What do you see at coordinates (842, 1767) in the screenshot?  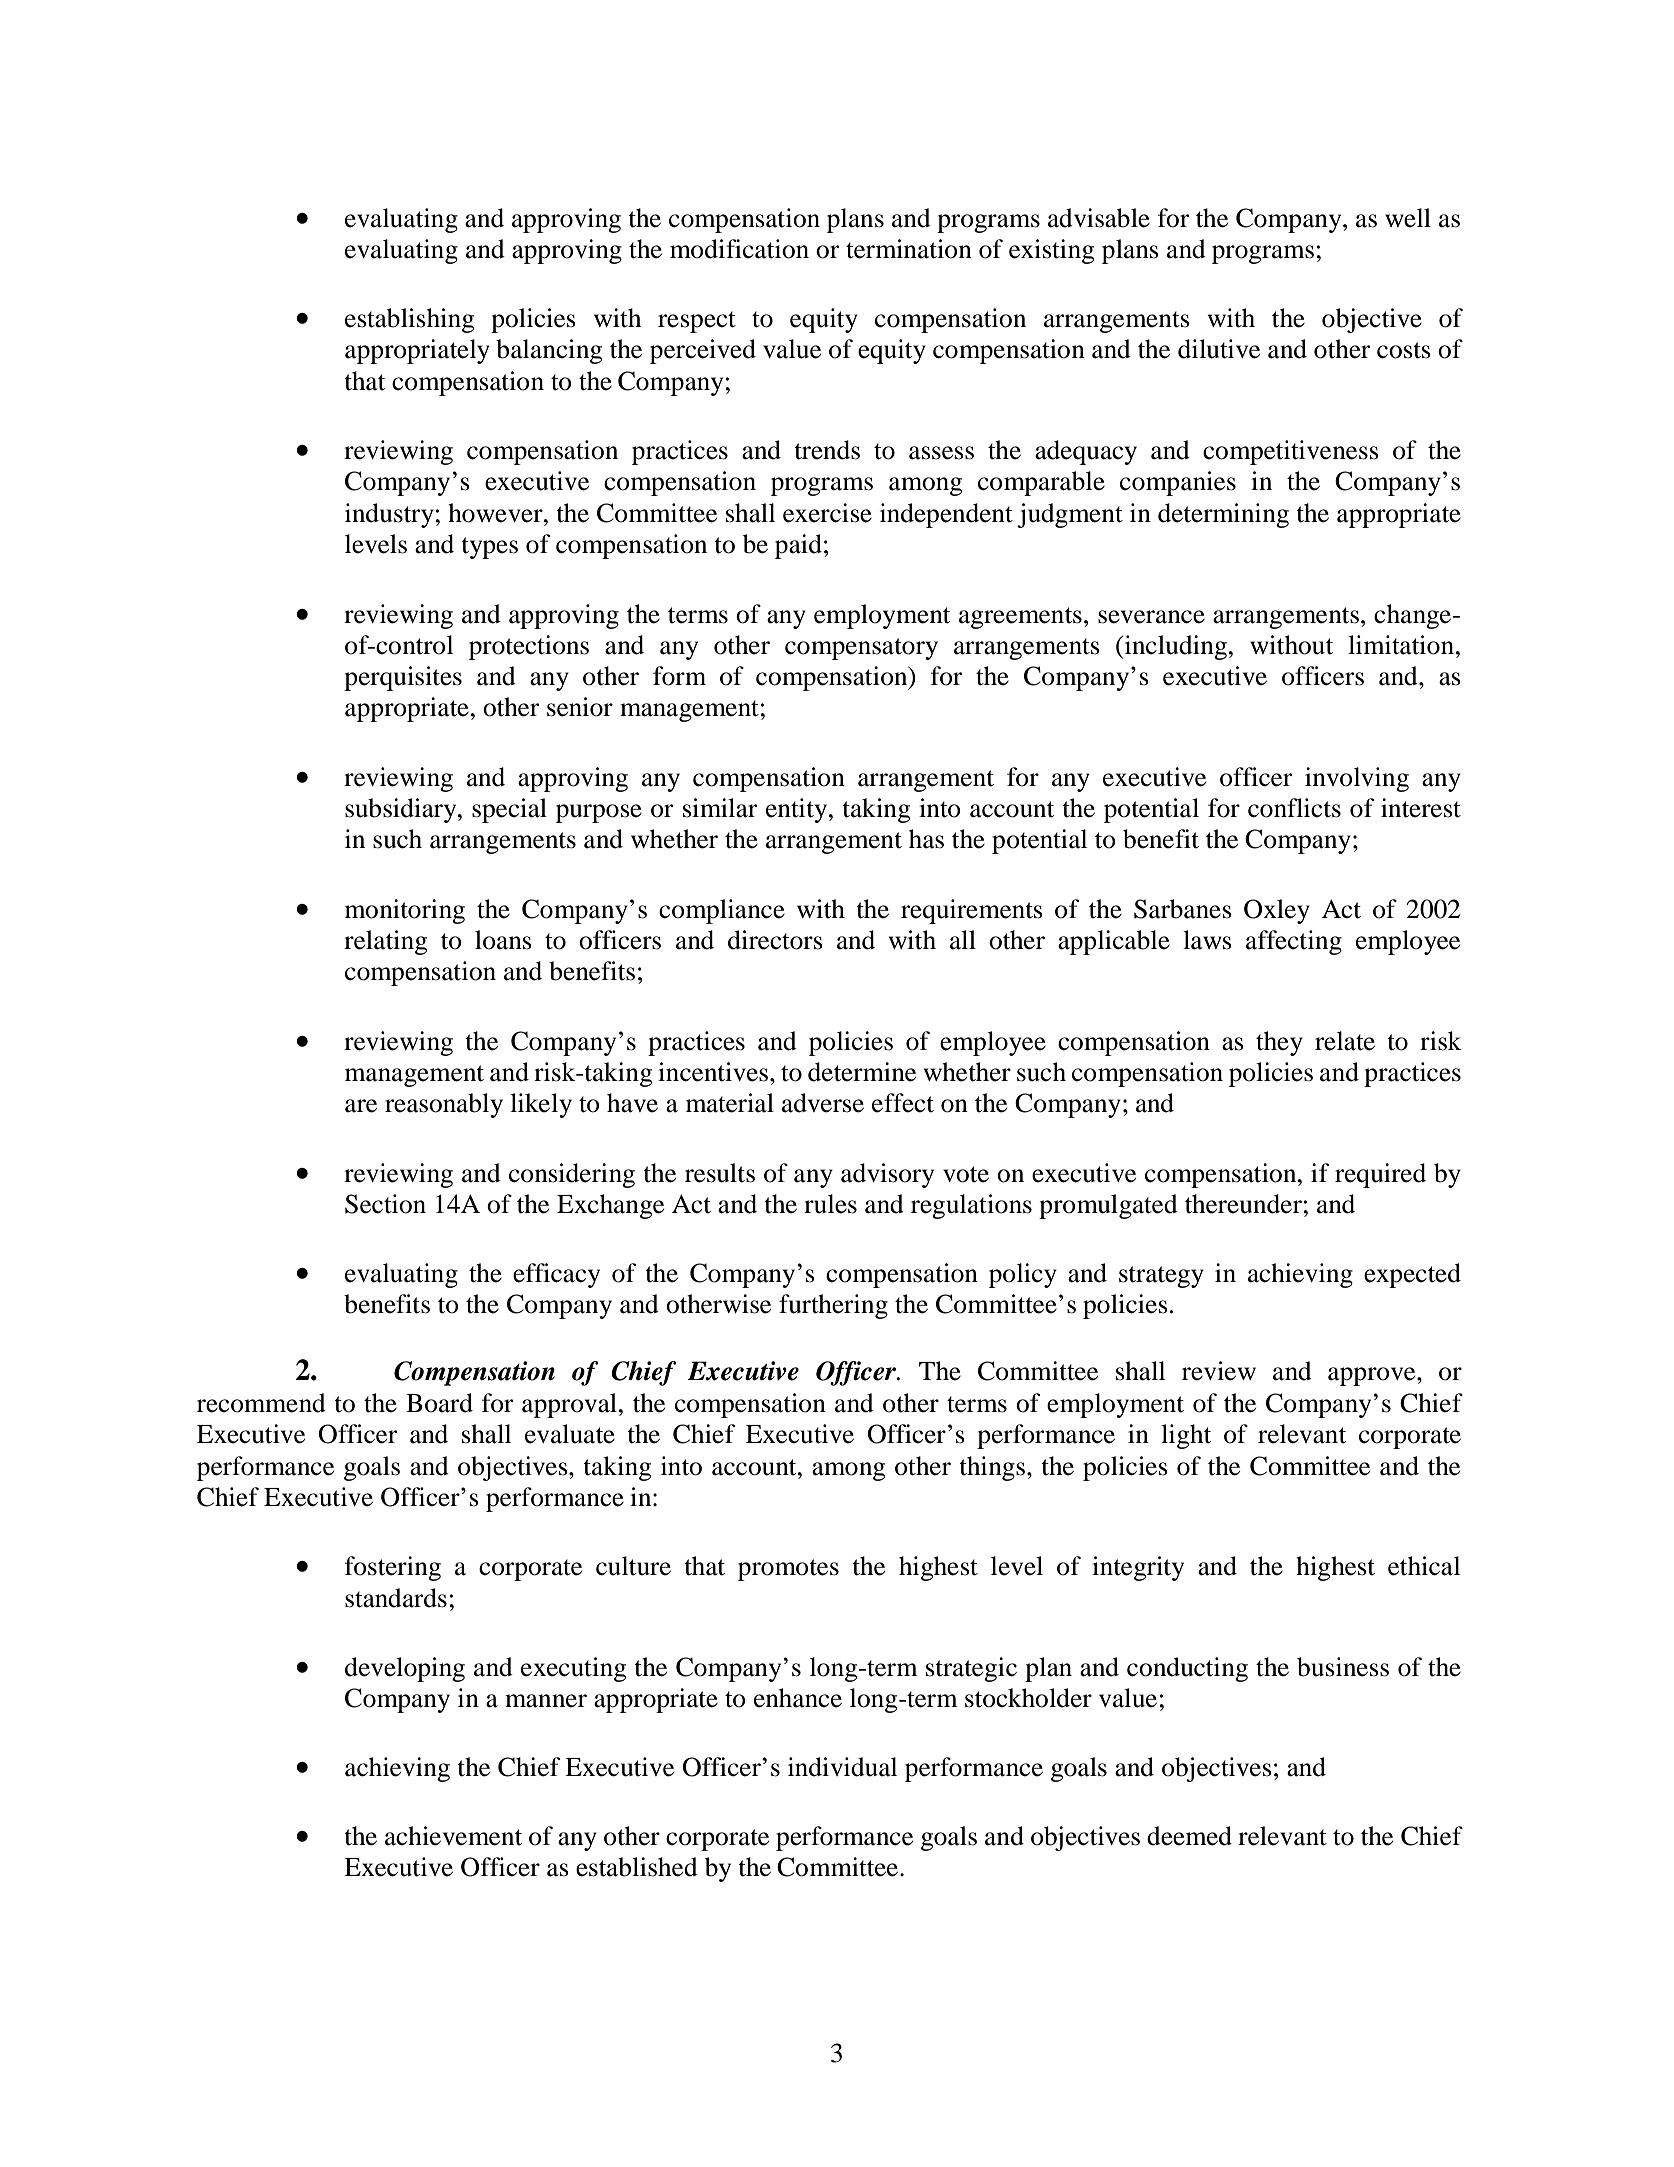 I see `individual` at bounding box center [842, 1767].
